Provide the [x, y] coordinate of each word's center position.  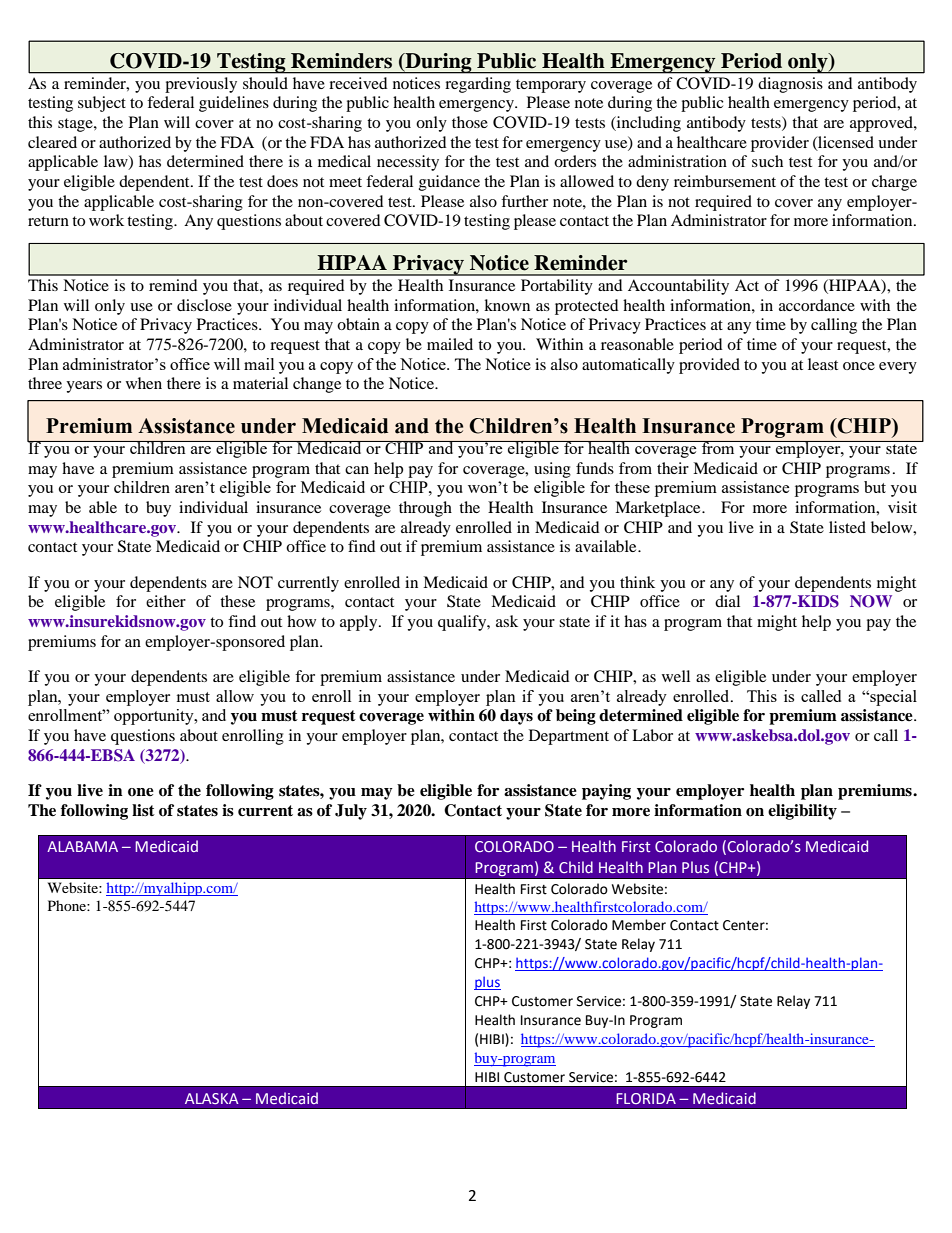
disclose [204, 305]
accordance [817, 305]
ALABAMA [82, 846]
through [425, 509]
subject [102, 104]
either [166, 601]
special [892, 698]
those [470, 122]
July [351, 812]
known [507, 305]
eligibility [802, 812]
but [875, 487]
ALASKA [212, 1098]
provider [780, 144]
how [301, 621]
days [516, 717]
